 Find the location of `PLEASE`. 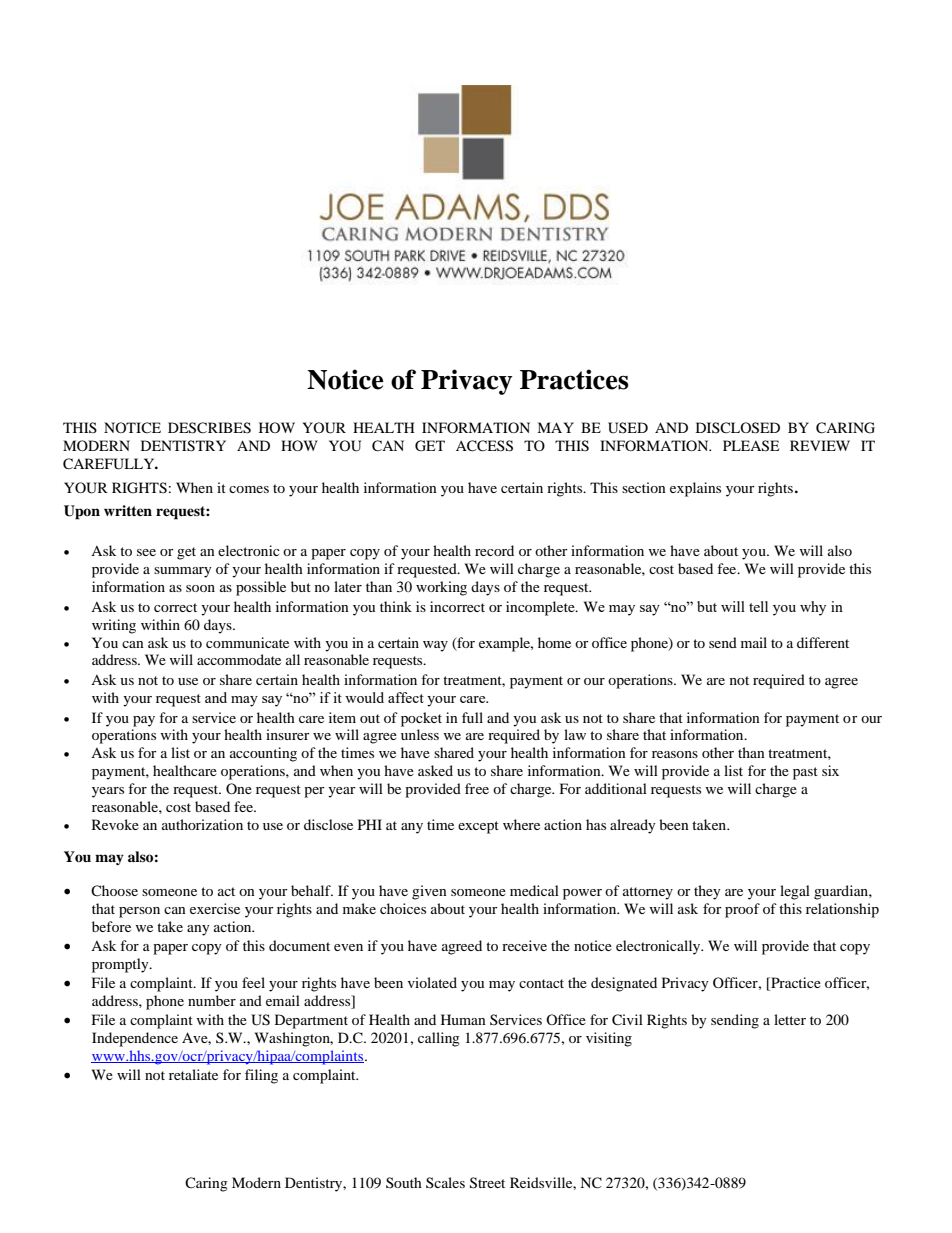

PLEASE is located at coordinates (751, 446).
